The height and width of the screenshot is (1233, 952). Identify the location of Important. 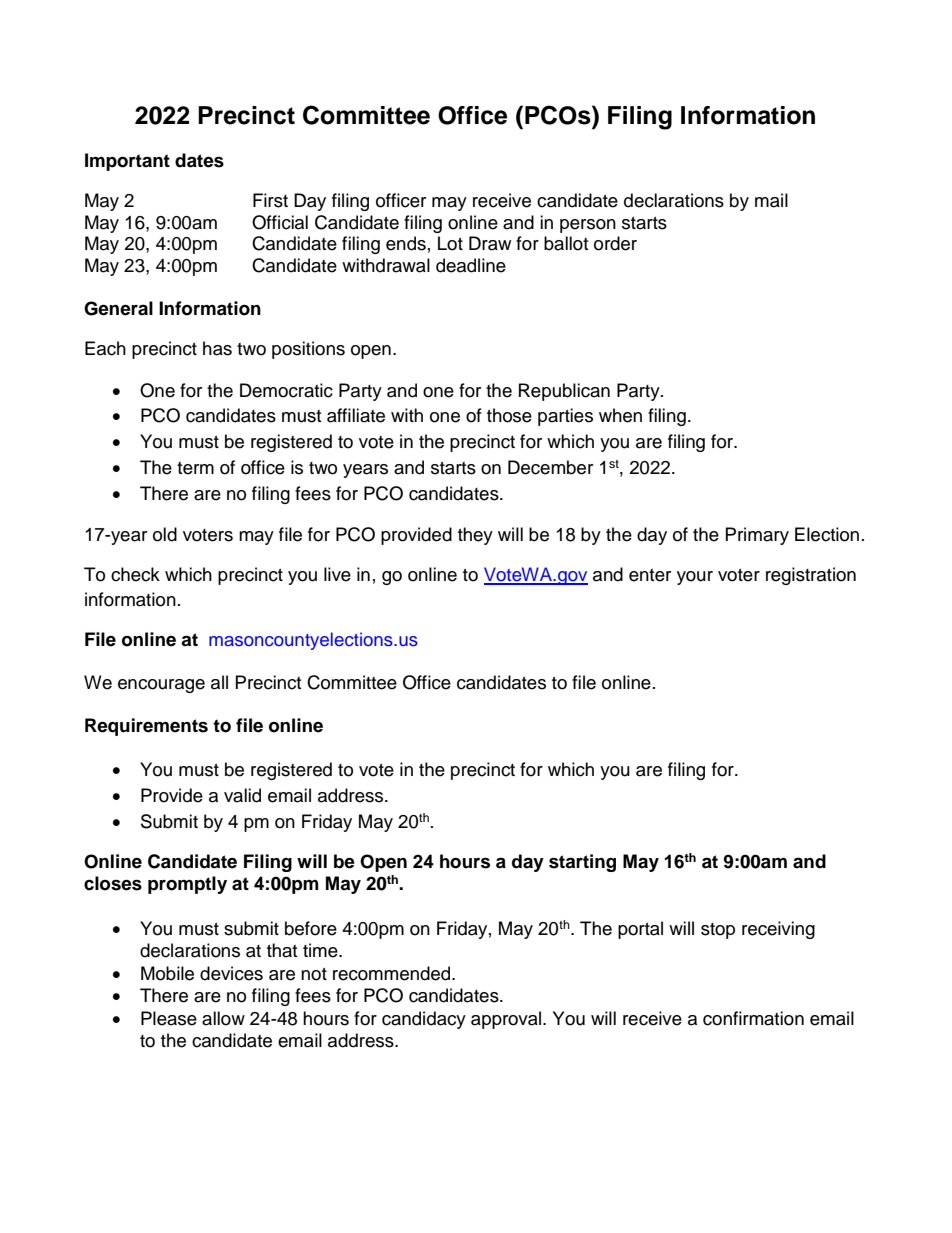
(127, 162).
